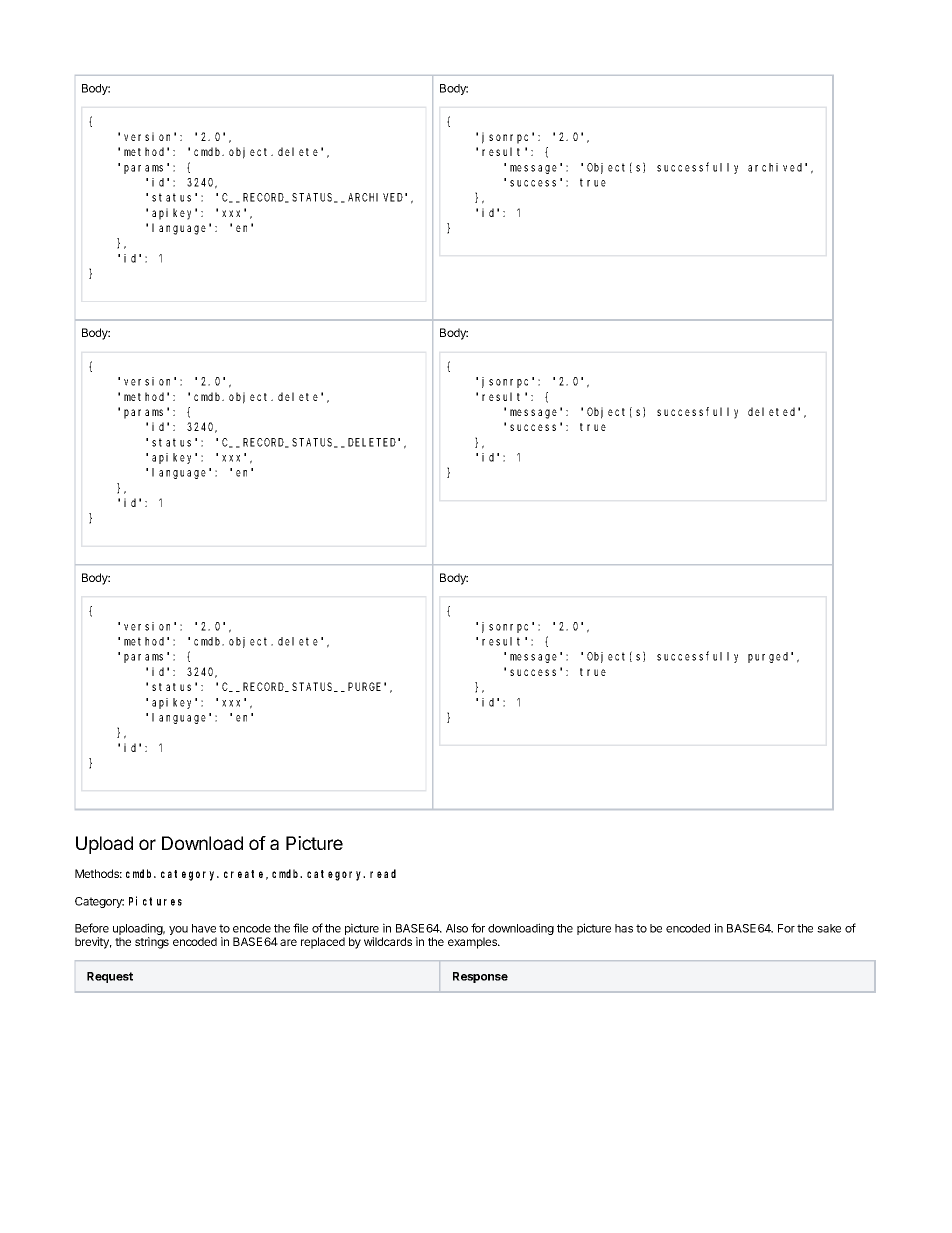  What do you see at coordinates (178, 930) in the screenshot?
I see `you` at bounding box center [178, 930].
